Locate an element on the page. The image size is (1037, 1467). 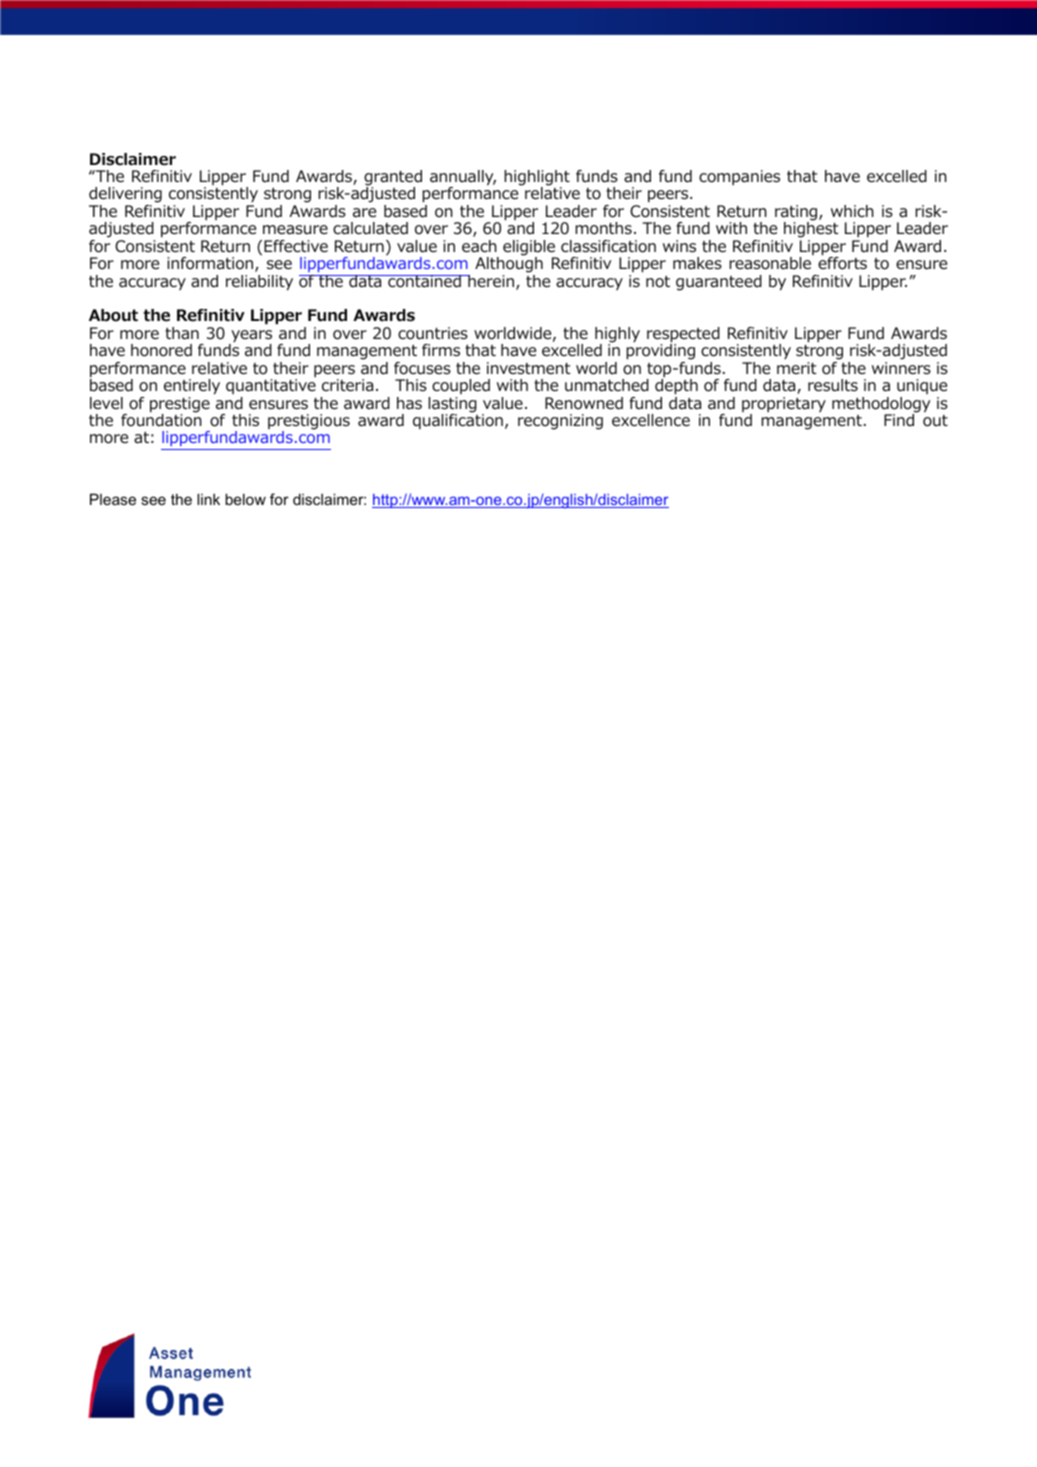
entirely is located at coordinates (192, 387).
